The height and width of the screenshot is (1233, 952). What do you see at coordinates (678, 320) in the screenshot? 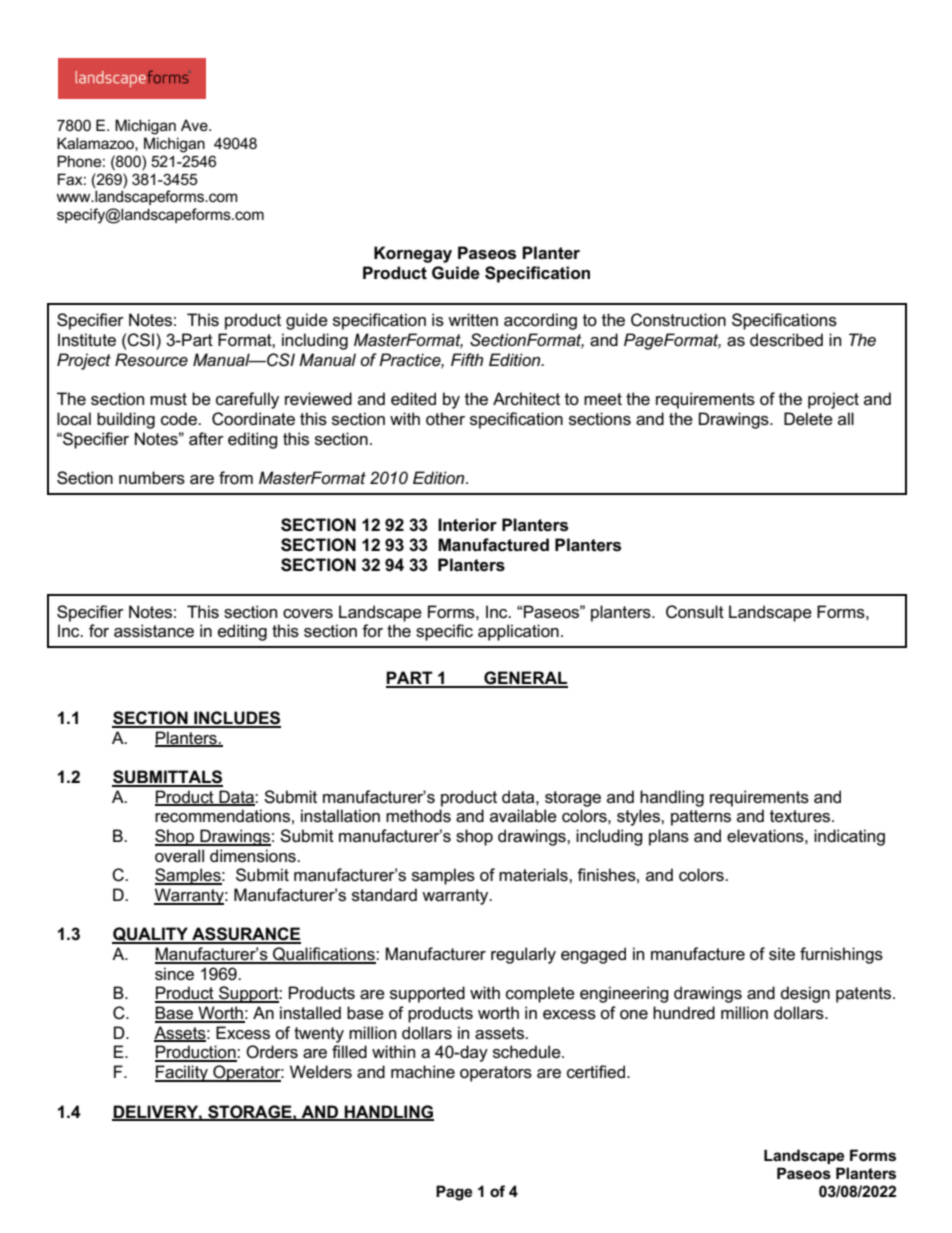
I see `Construction` at bounding box center [678, 320].
